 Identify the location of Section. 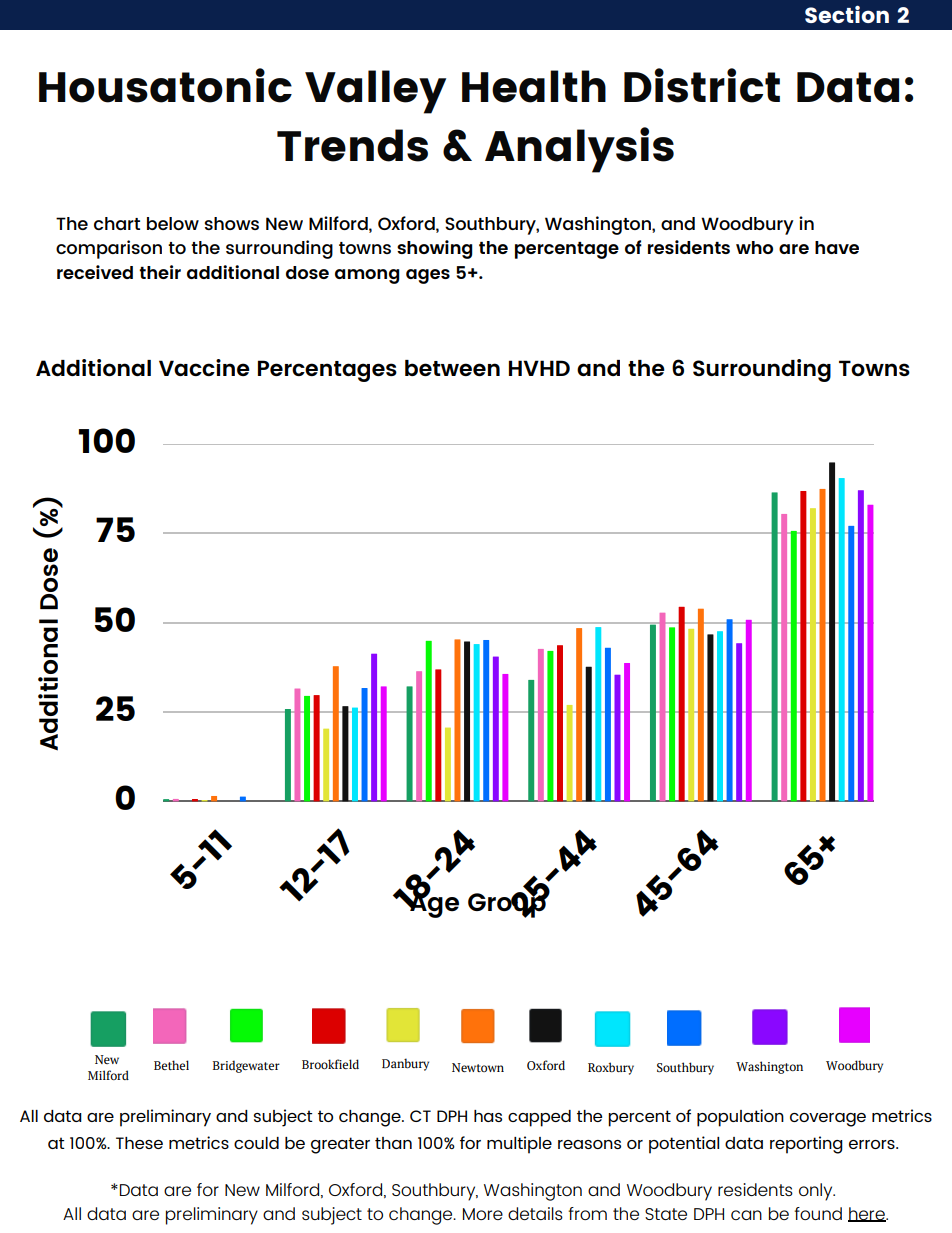
(847, 14).
